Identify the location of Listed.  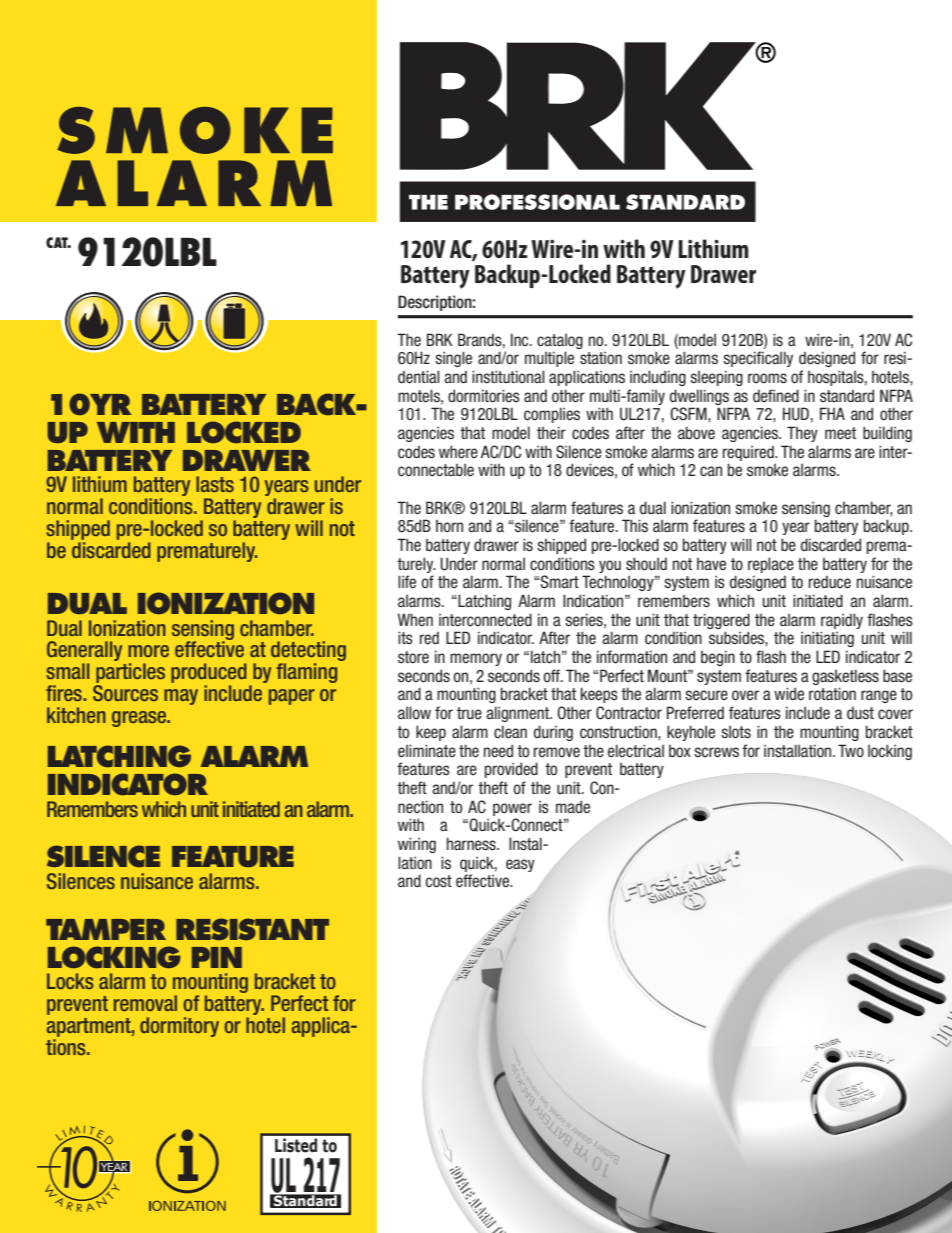
(296, 1145).
